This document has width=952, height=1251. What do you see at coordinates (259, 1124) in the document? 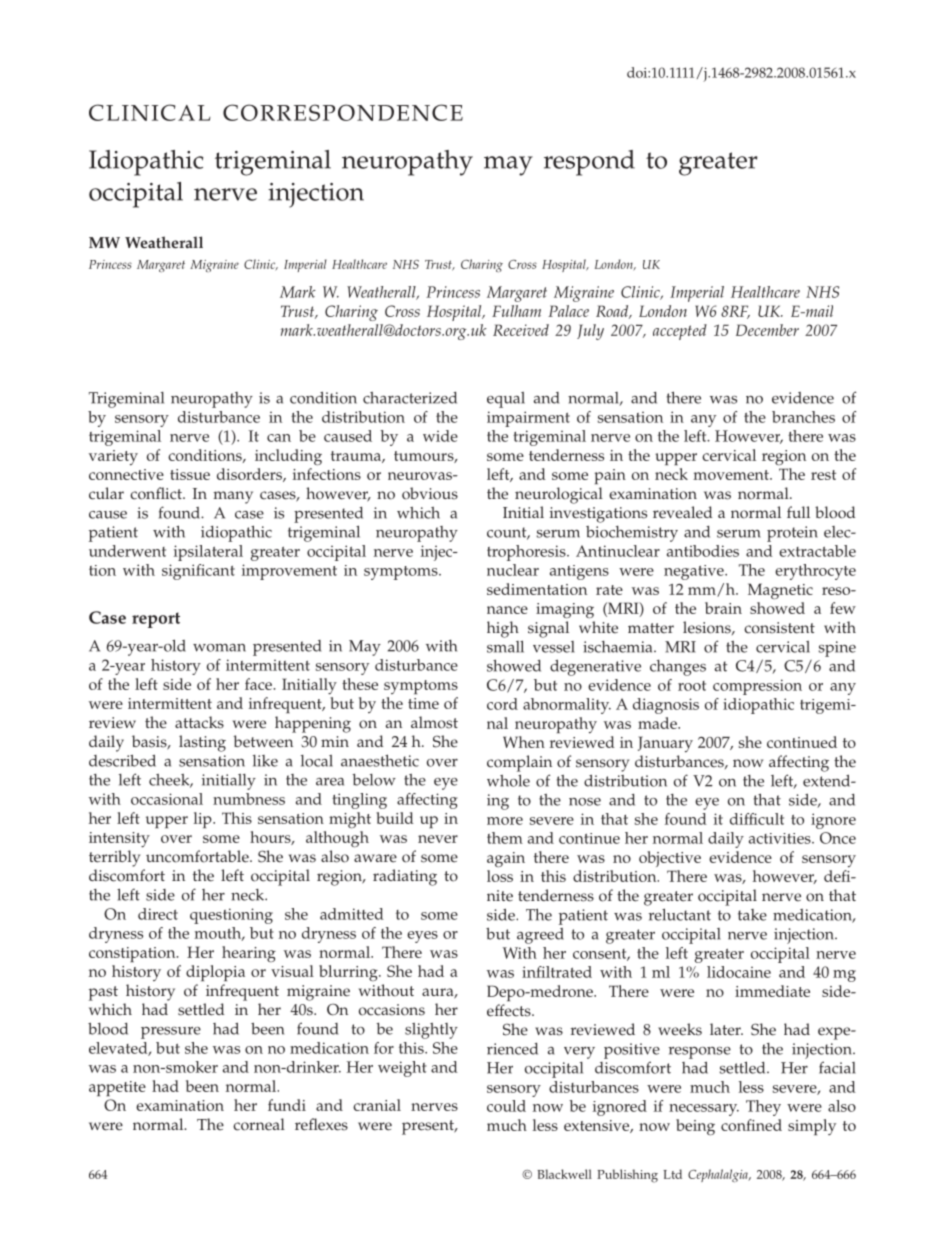
I see `corneal` at bounding box center [259, 1124].
